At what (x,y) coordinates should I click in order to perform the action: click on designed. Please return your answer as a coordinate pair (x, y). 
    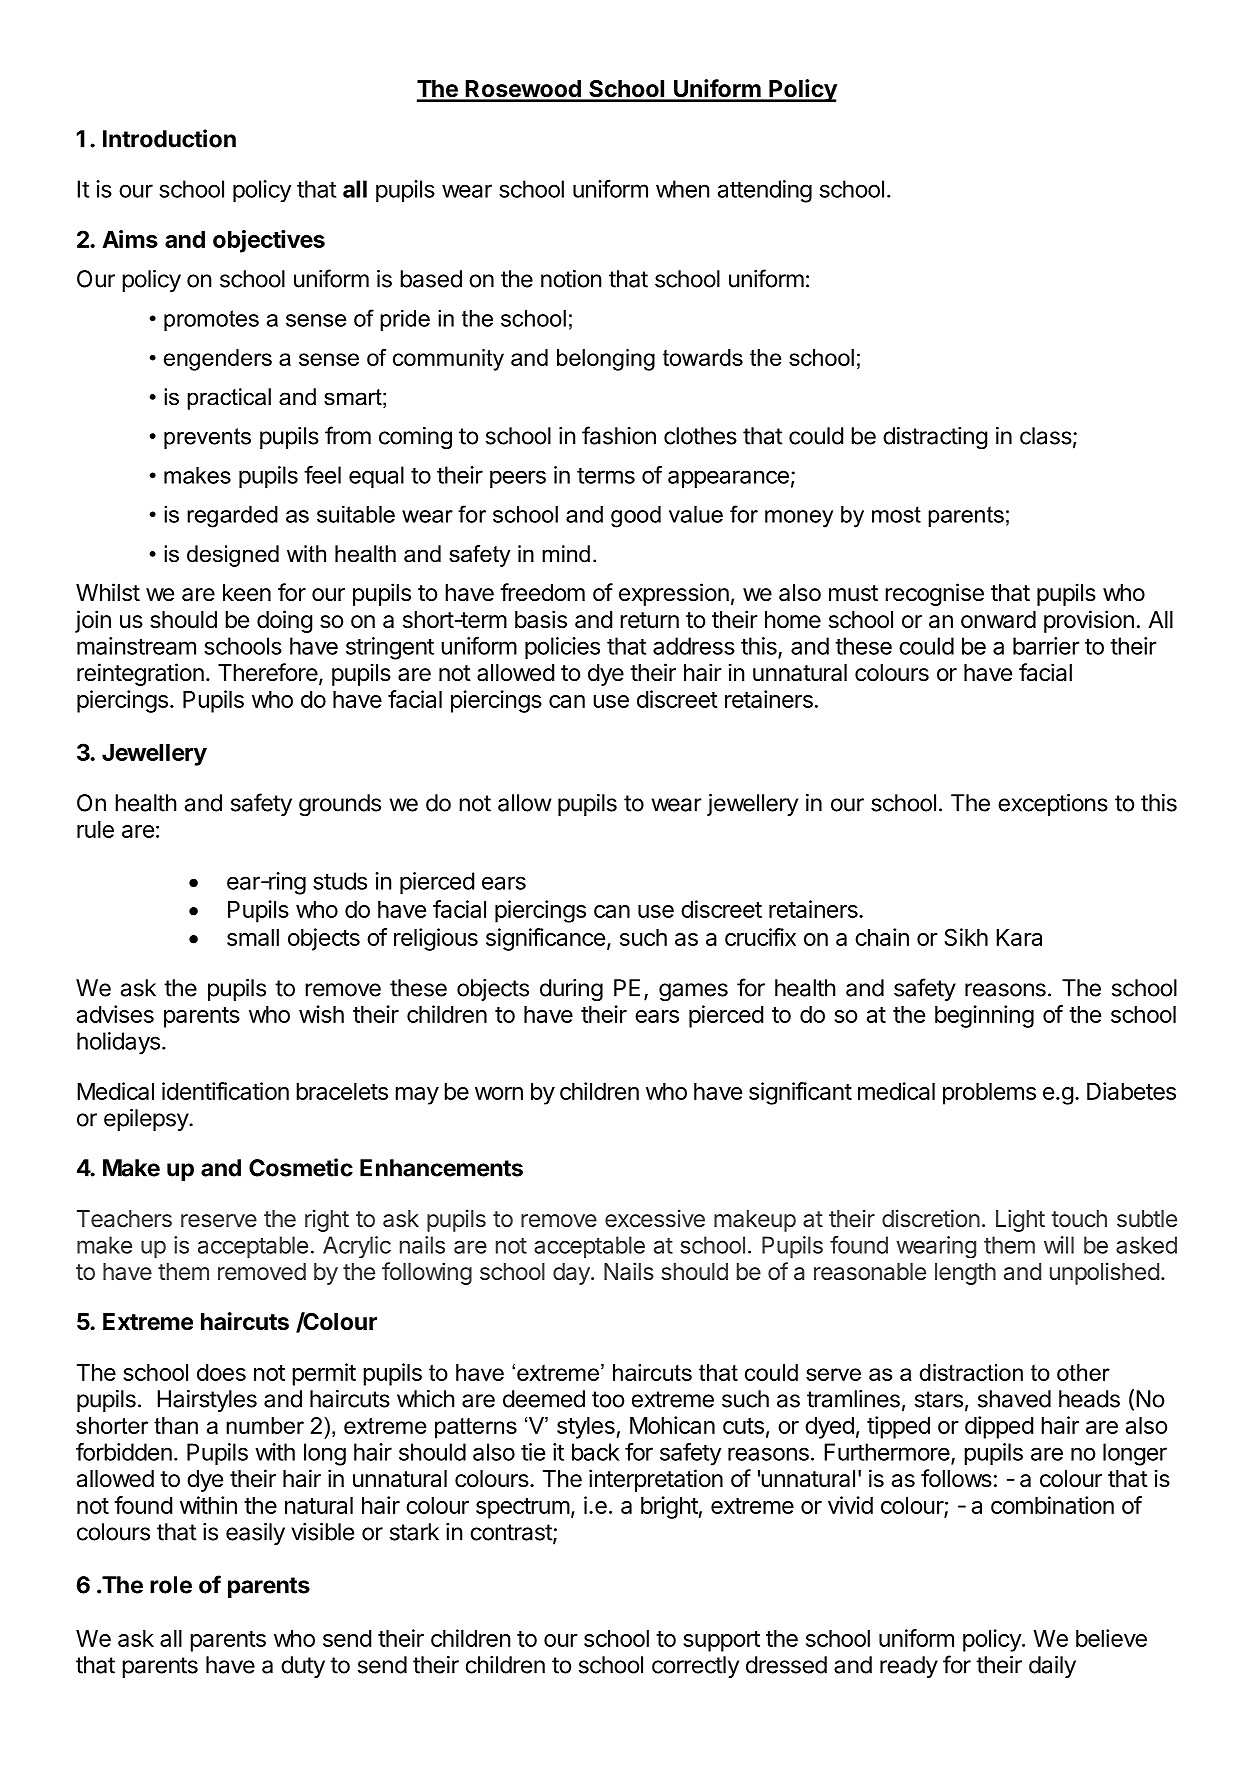
    Looking at the image, I should click on (233, 556).
